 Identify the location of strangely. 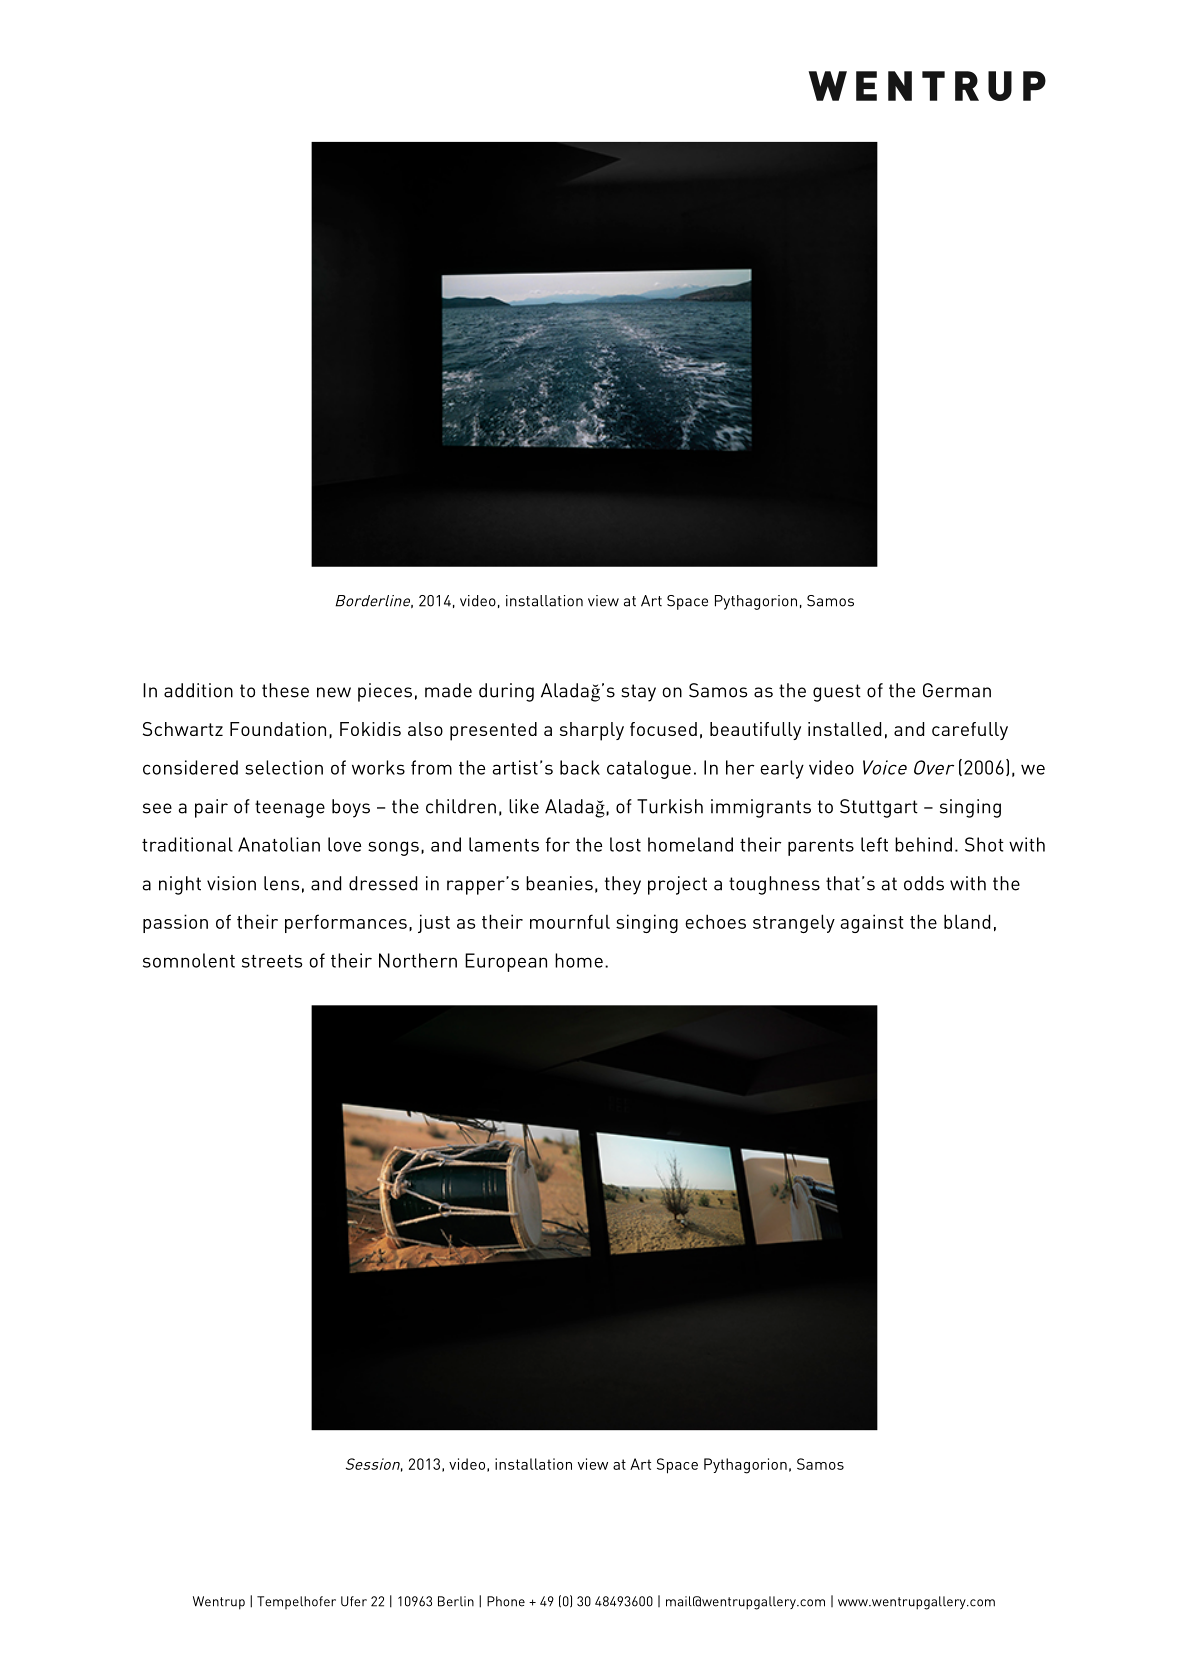
(794, 923).
